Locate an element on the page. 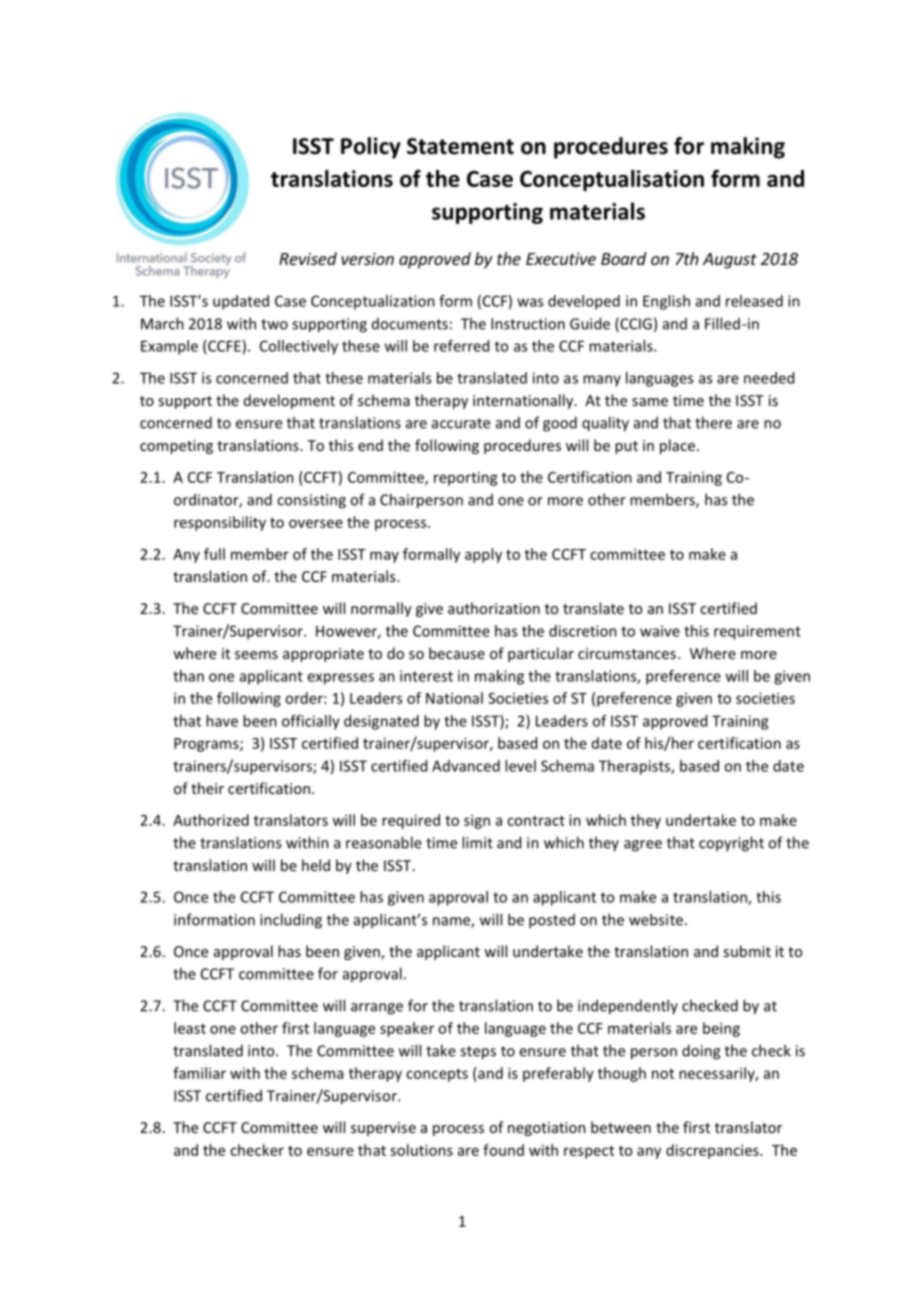 This image has width=924, height=1307. because is located at coordinates (457, 653).
